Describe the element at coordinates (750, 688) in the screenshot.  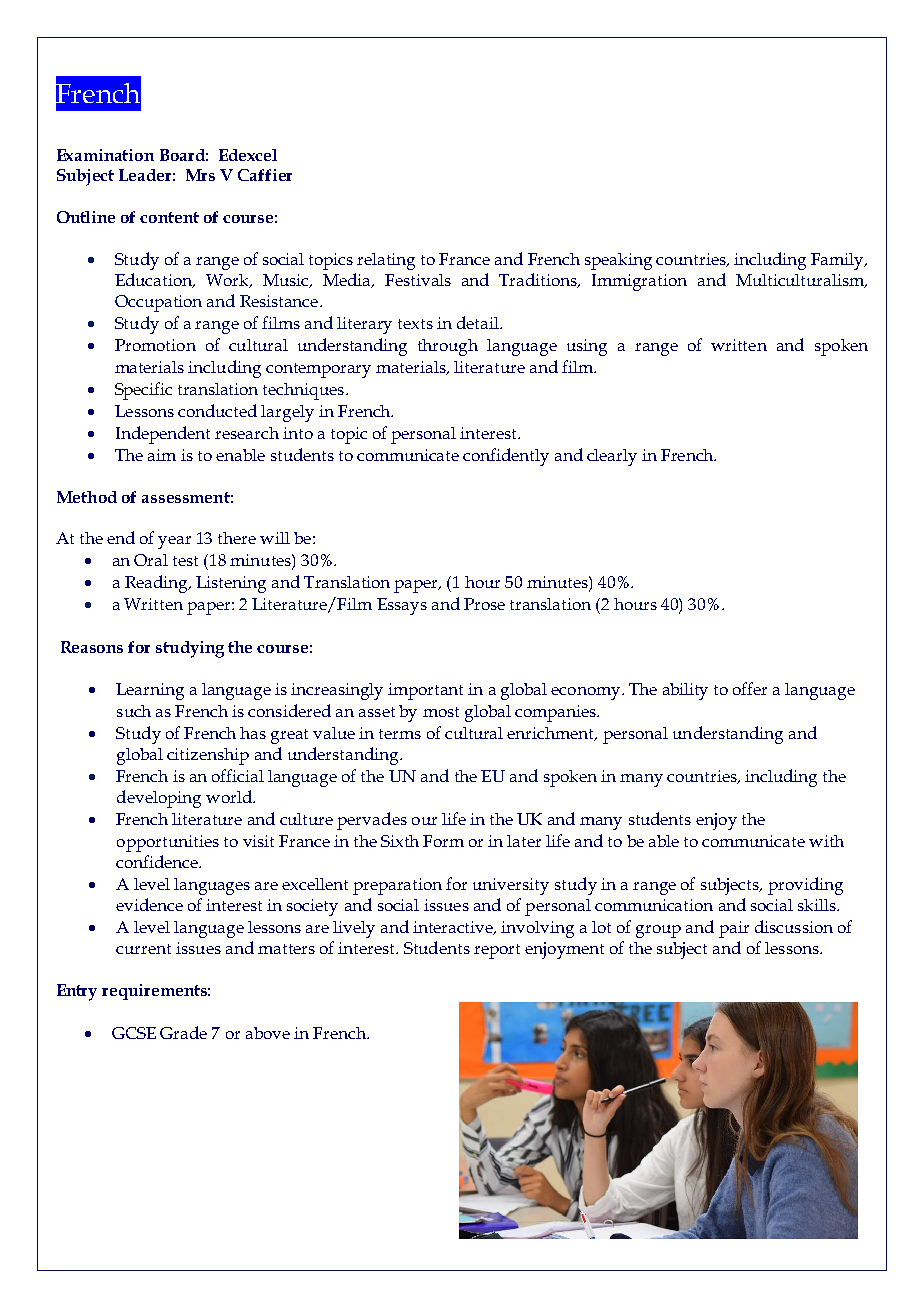
I see `offer` at that location.
